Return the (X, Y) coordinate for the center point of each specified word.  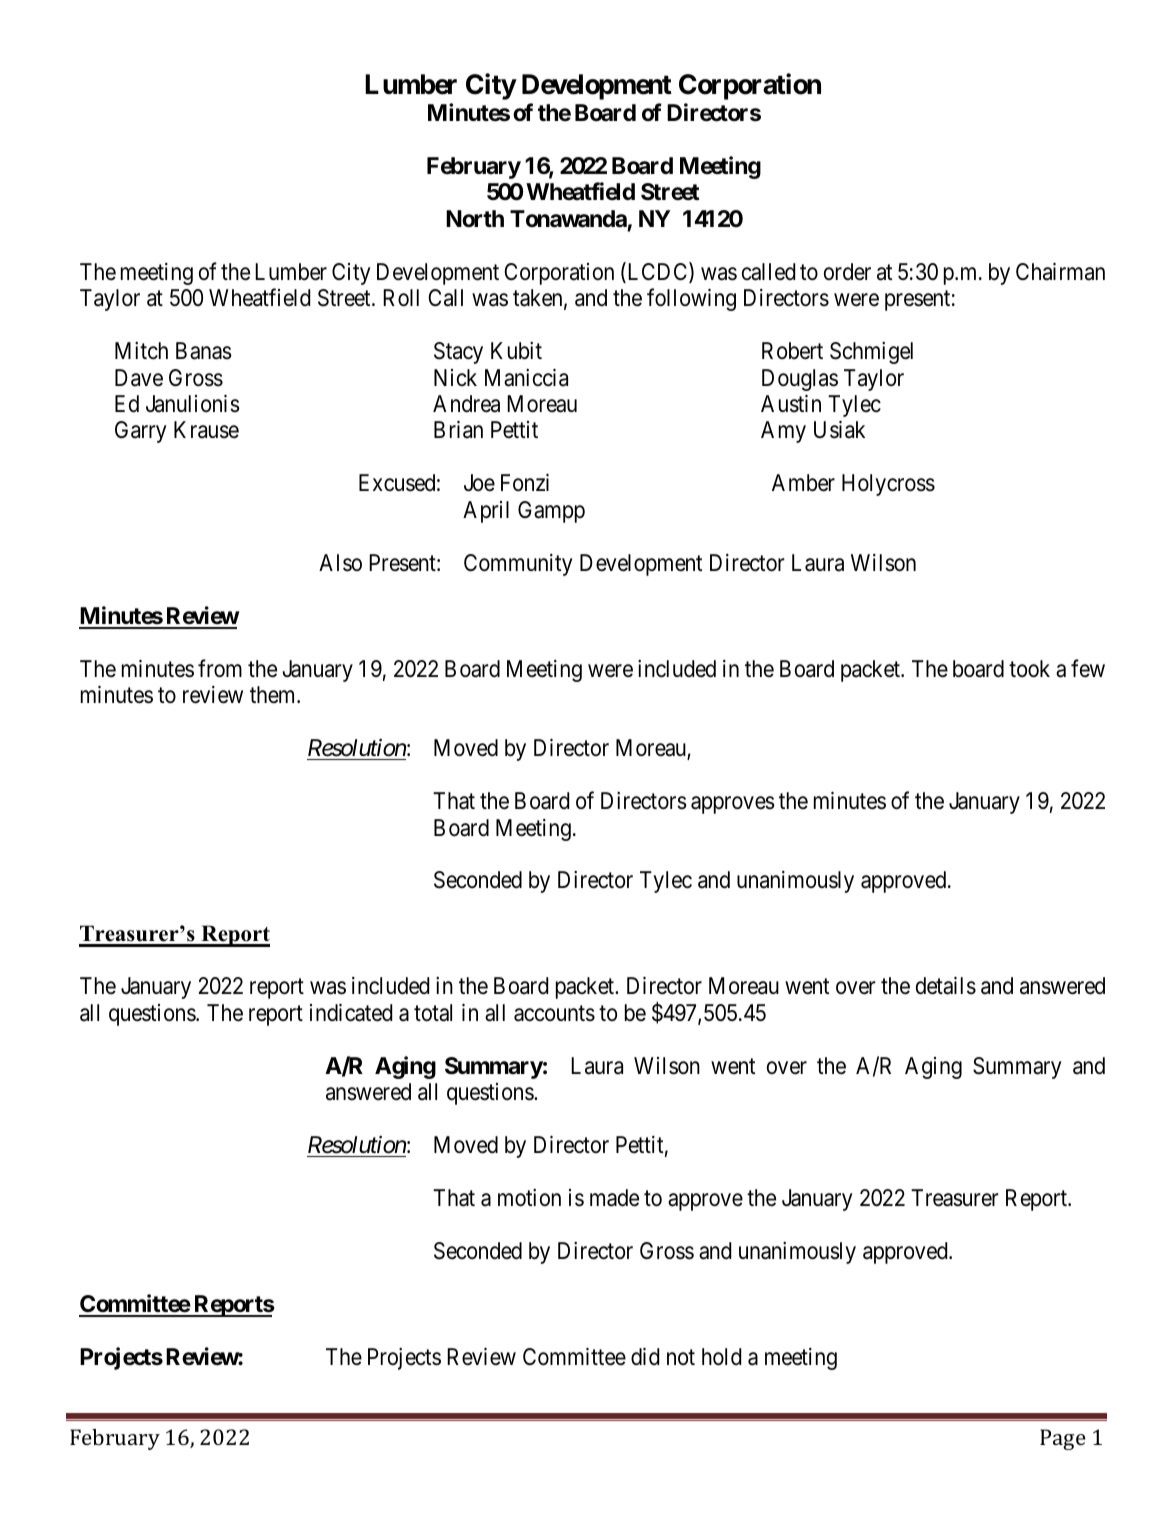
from (220, 668)
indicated (351, 1013)
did (645, 1357)
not (681, 1357)
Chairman (1060, 272)
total (433, 1013)
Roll (401, 298)
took (1029, 669)
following (691, 299)
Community (518, 565)
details (946, 986)
